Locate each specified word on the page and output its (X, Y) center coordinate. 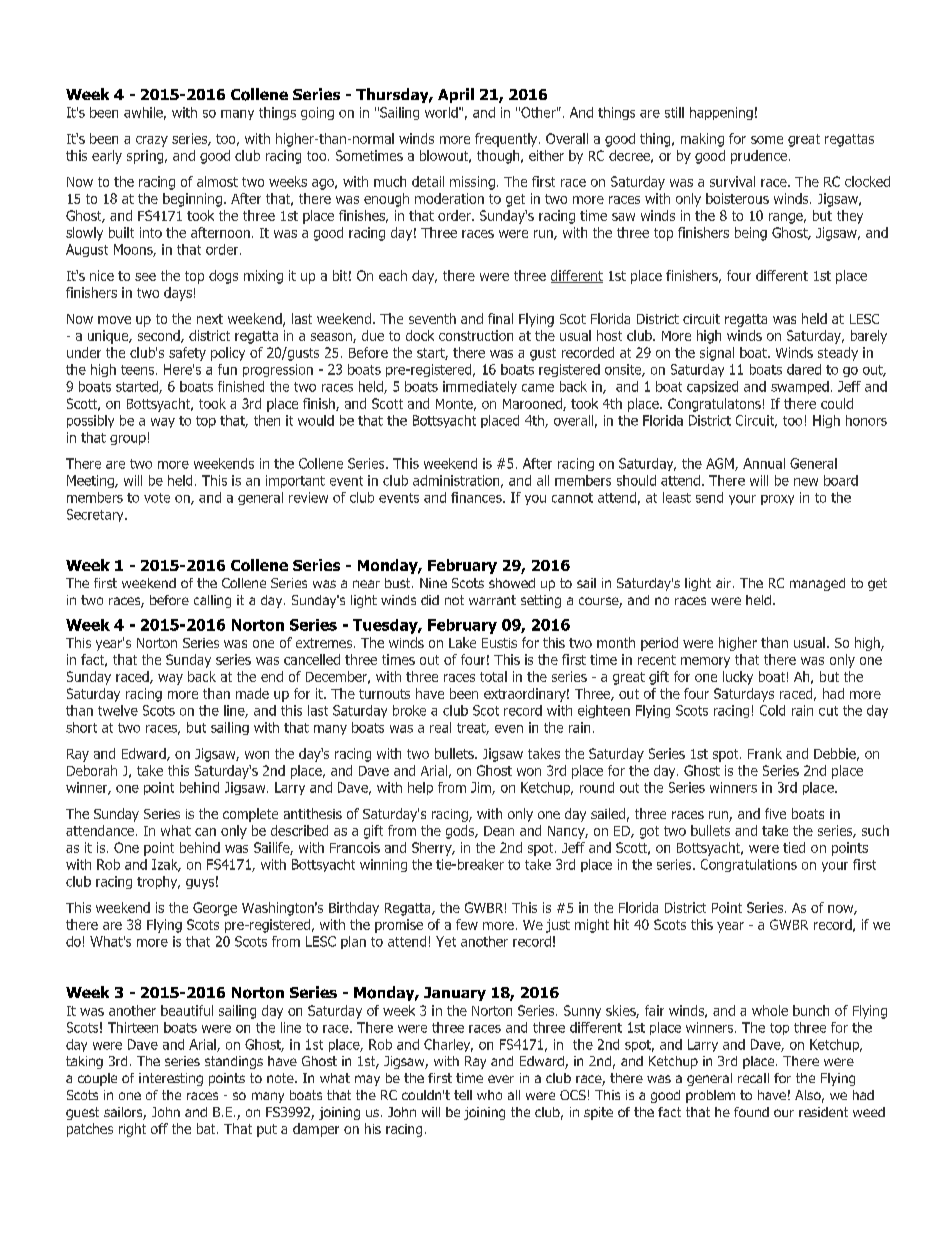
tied (794, 847)
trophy (158, 882)
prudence (759, 157)
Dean (499, 831)
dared (804, 369)
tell (463, 1095)
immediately (480, 387)
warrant (492, 600)
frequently (507, 140)
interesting (171, 1079)
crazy (152, 141)
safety (187, 354)
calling (212, 601)
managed (817, 584)
